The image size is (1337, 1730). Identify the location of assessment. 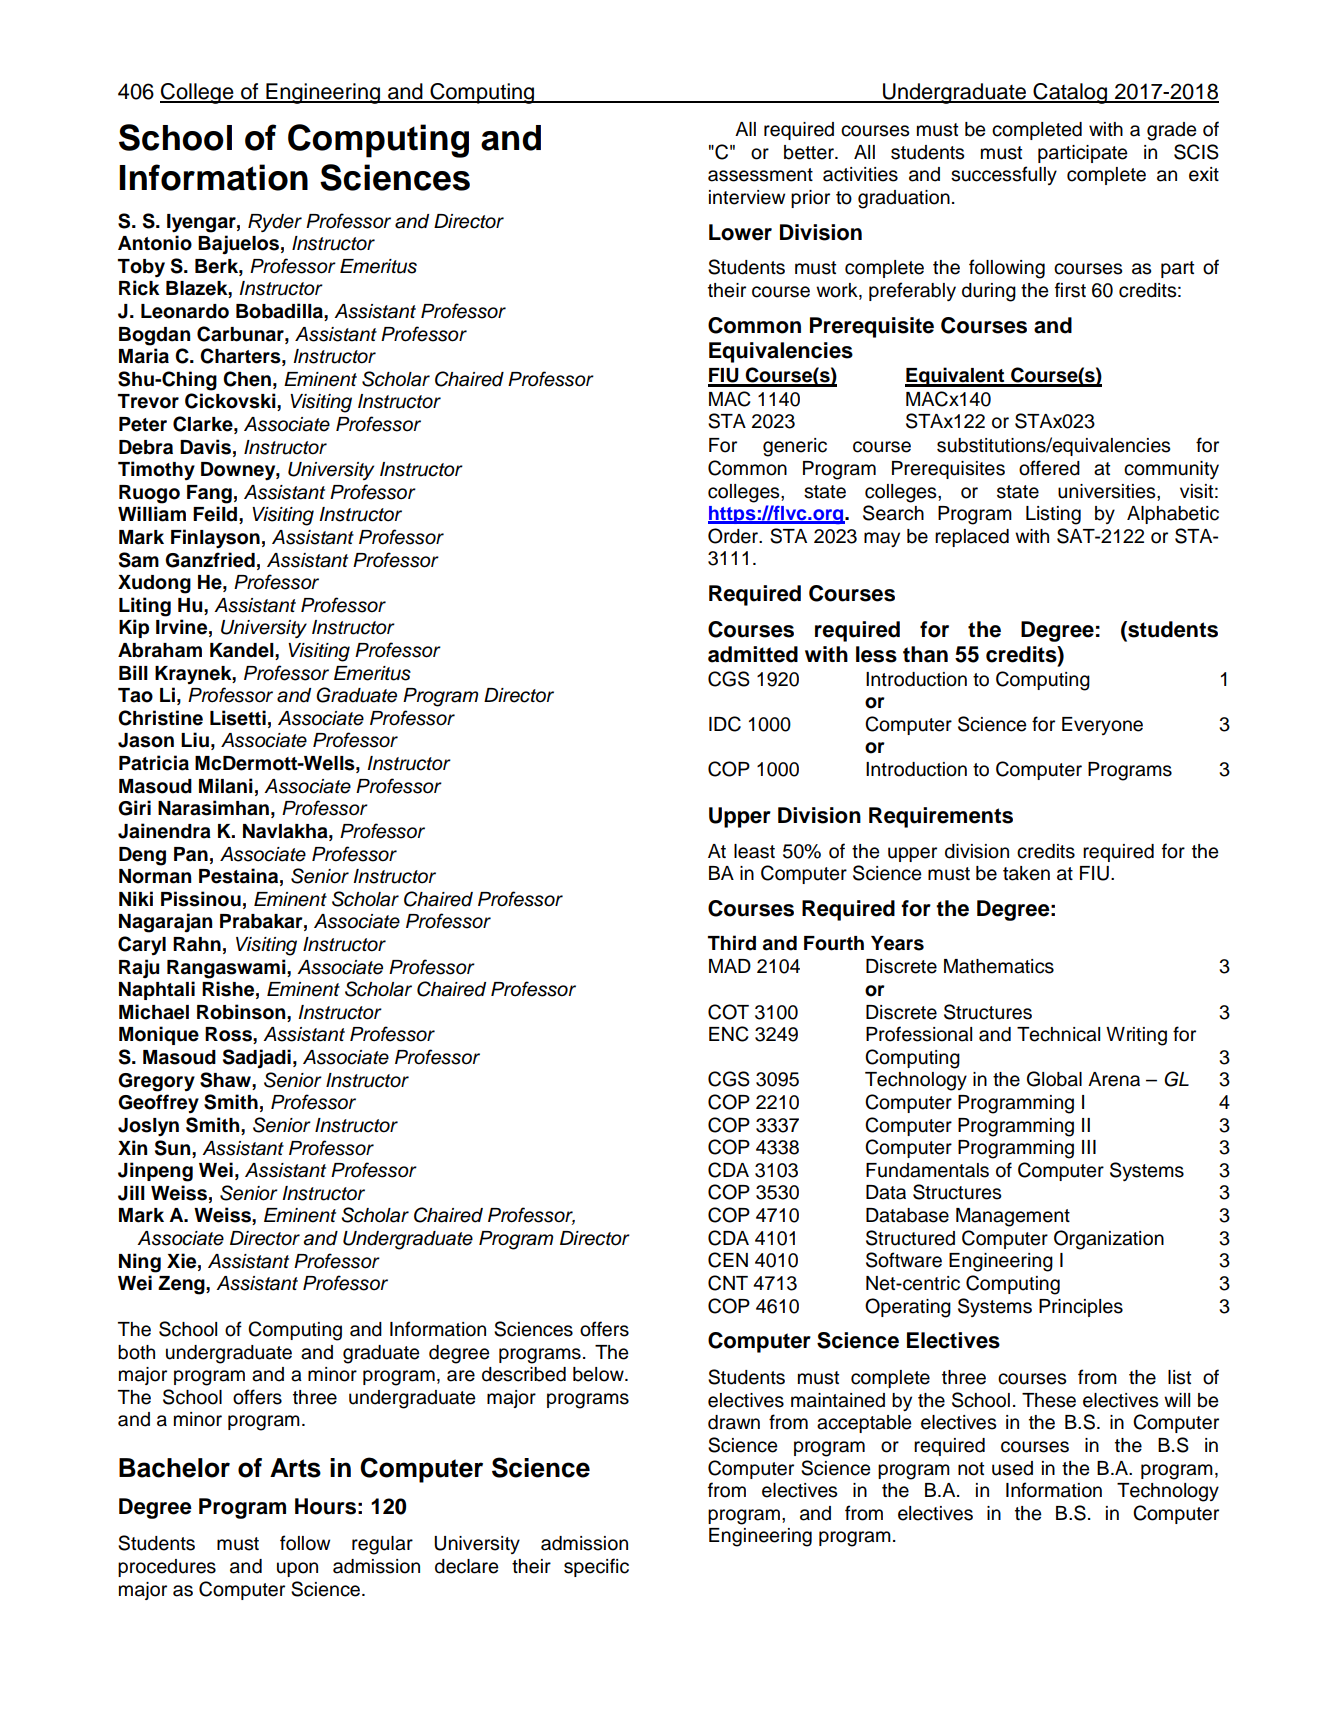
(760, 175).
